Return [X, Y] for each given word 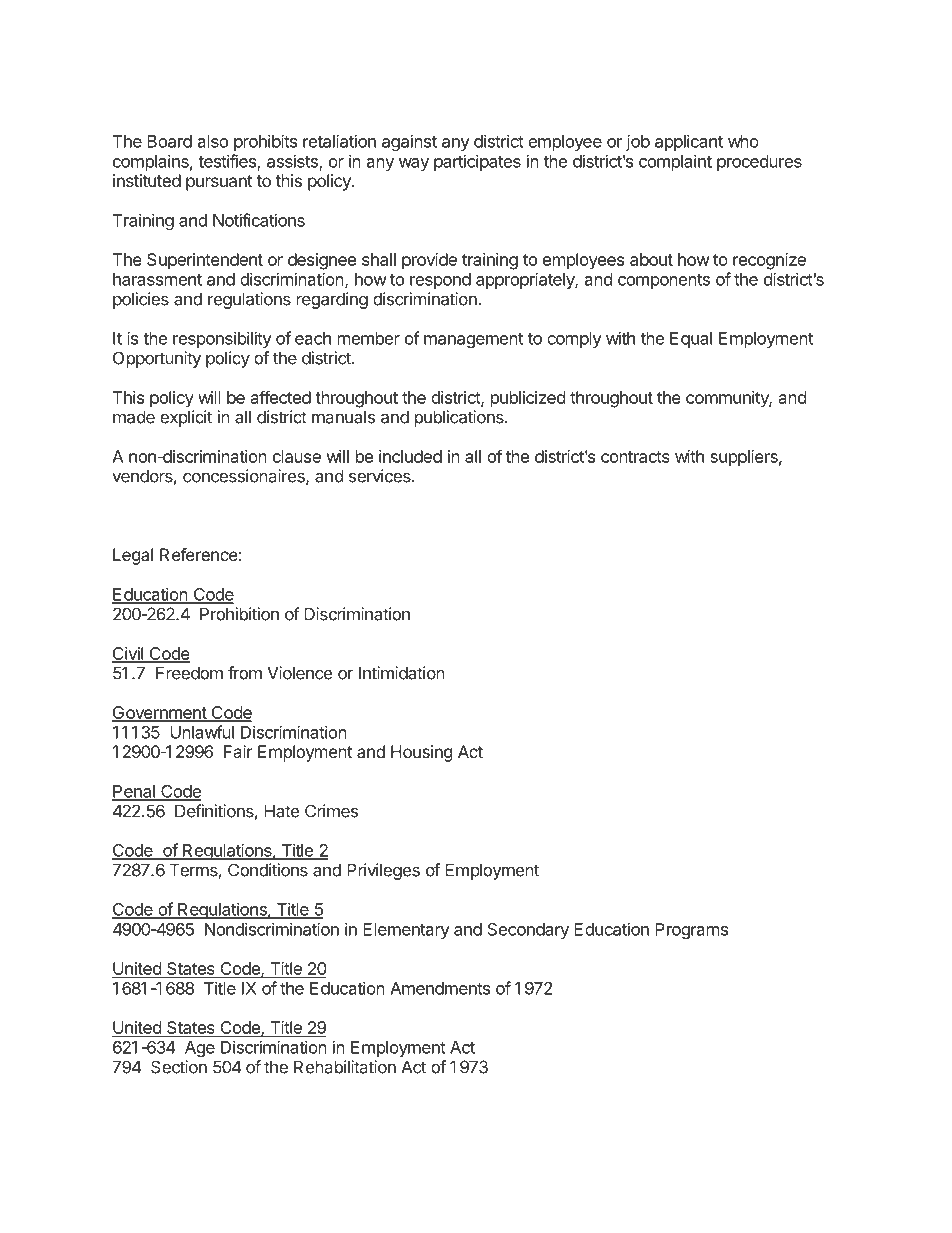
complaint [675, 162]
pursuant [219, 183]
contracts [635, 457]
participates [477, 162]
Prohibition [239, 614]
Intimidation [402, 673]
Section [179, 1067]
